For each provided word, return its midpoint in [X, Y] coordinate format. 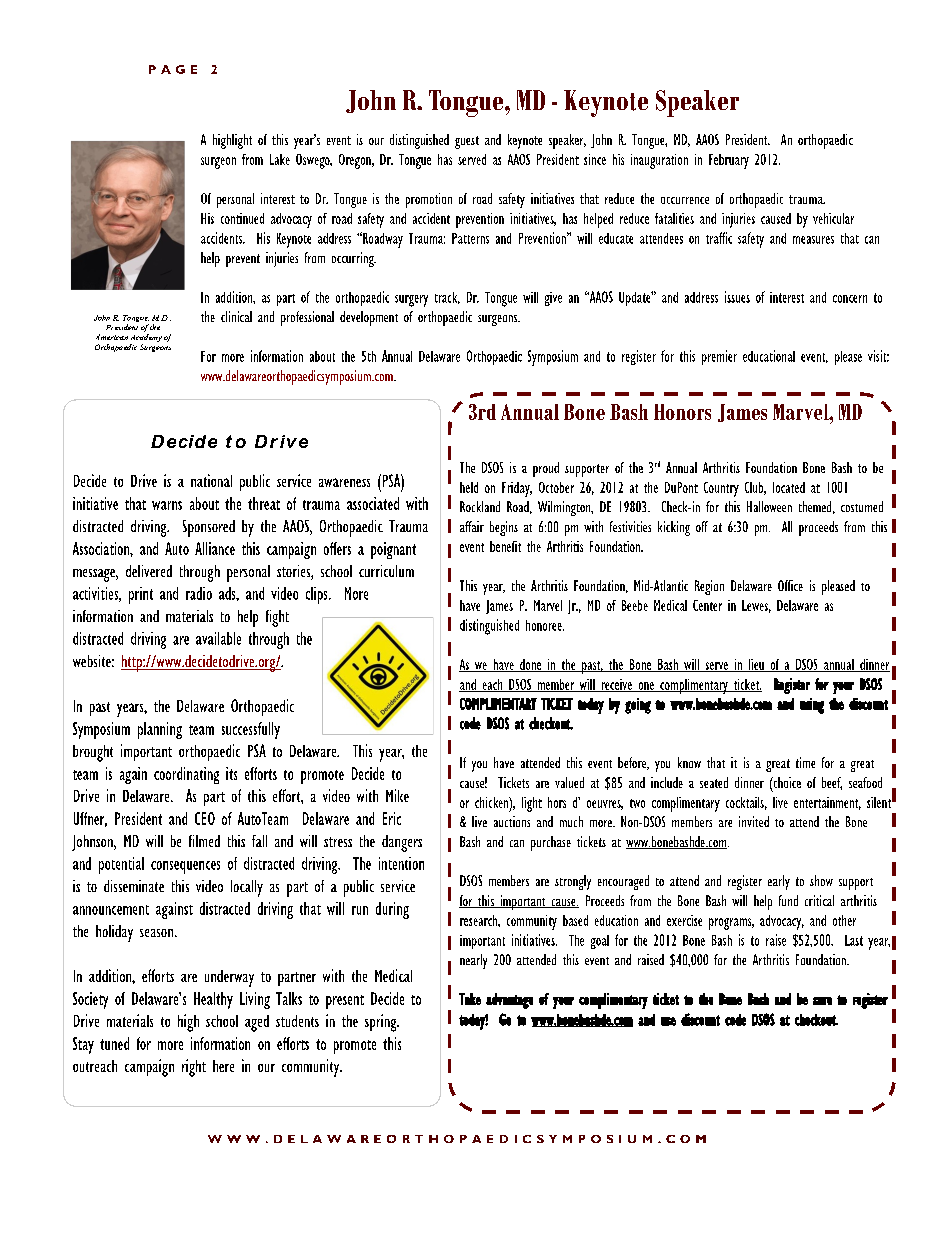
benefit [505, 546]
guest [467, 142]
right [194, 1068]
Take [470, 999]
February [729, 161]
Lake [280, 159]
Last [854, 940]
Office [790, 585]
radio [199, 593]
